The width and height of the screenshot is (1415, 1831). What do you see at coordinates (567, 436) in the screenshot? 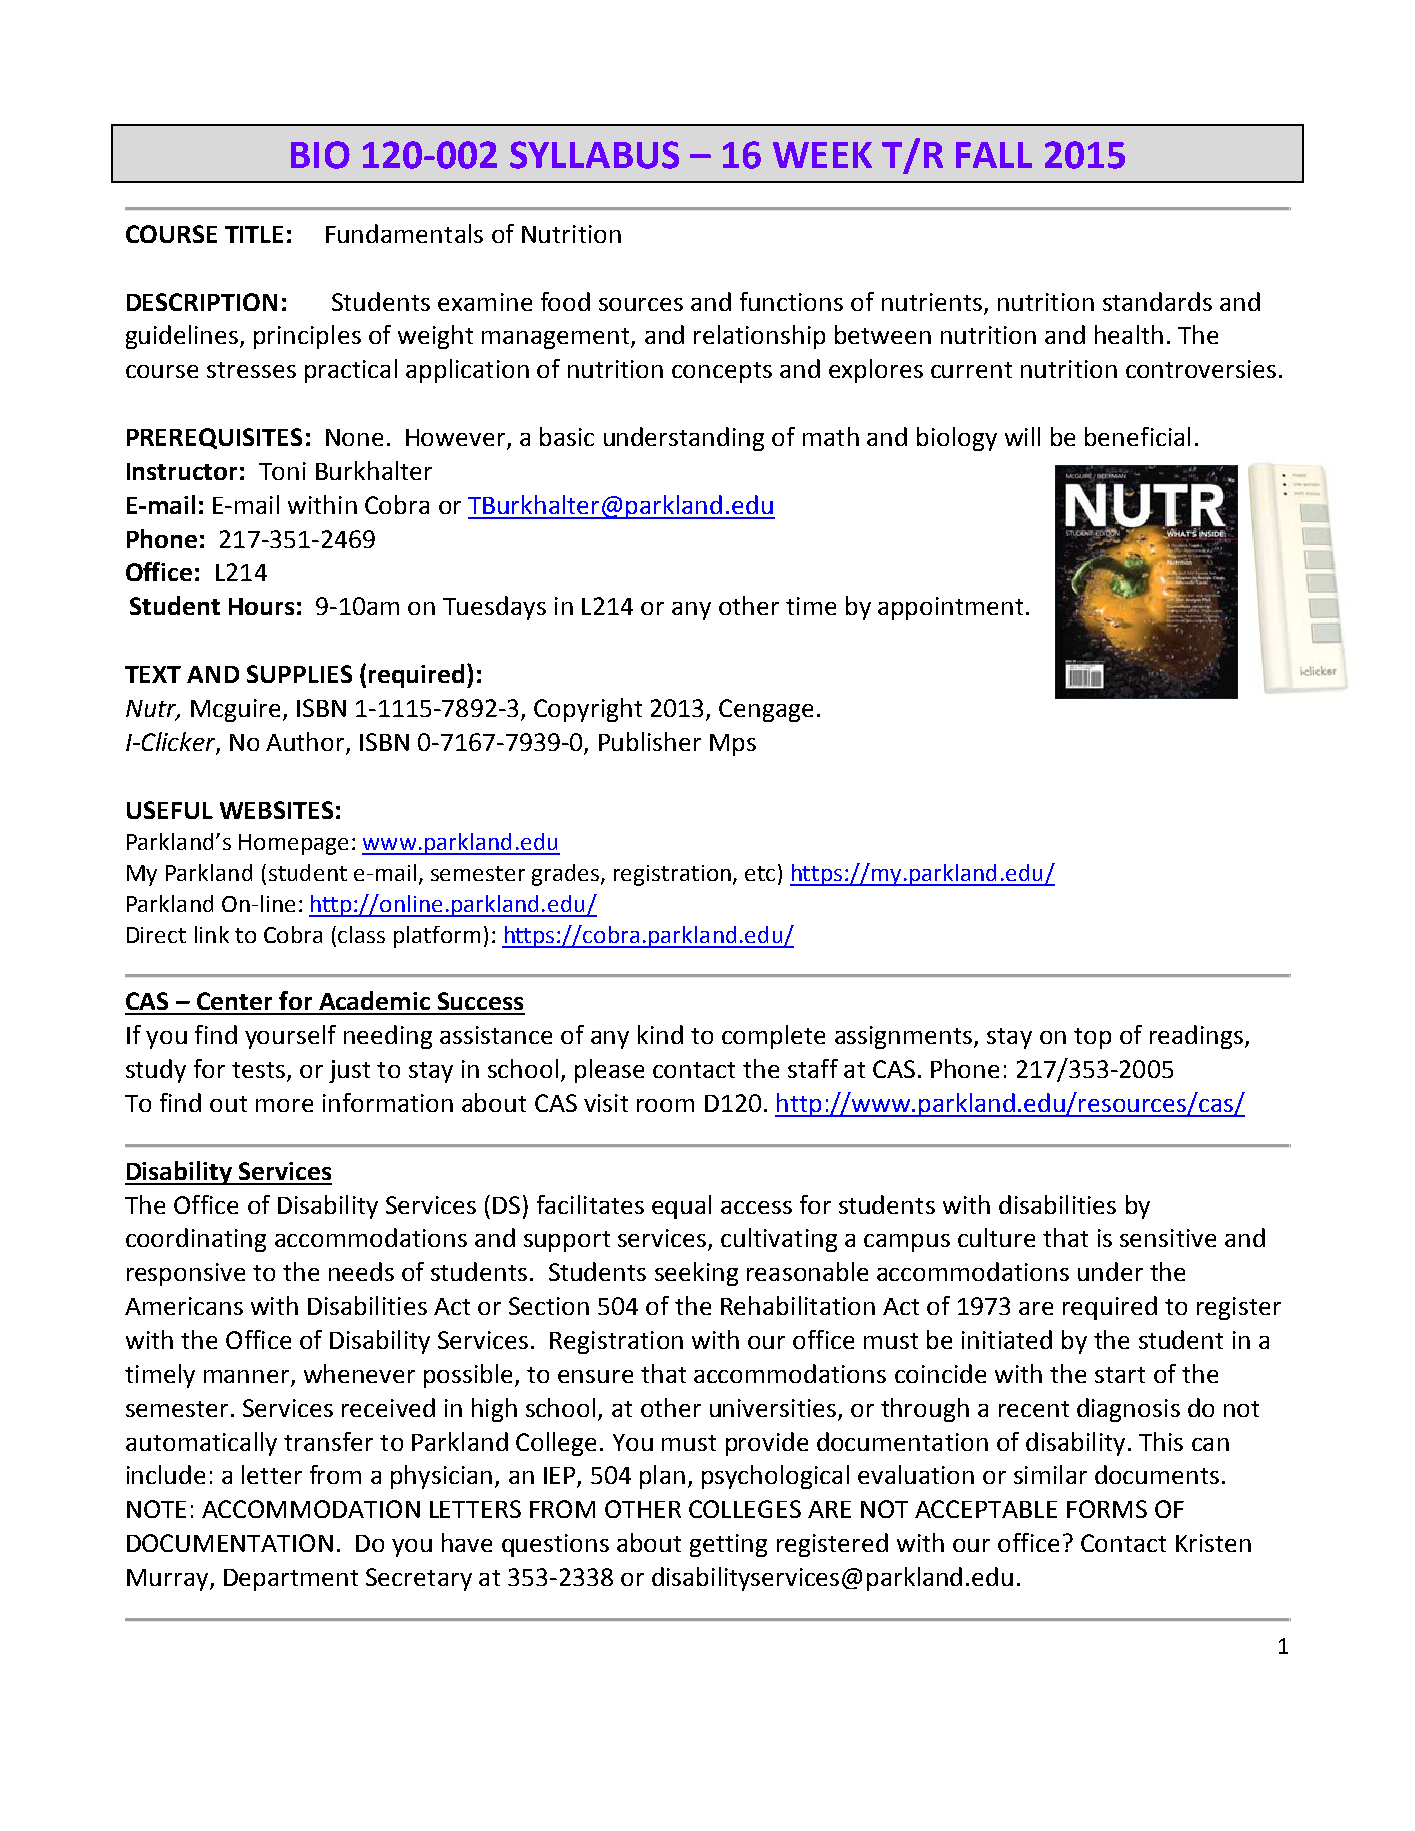
I see `basic` at bounding box center [567, 436].
